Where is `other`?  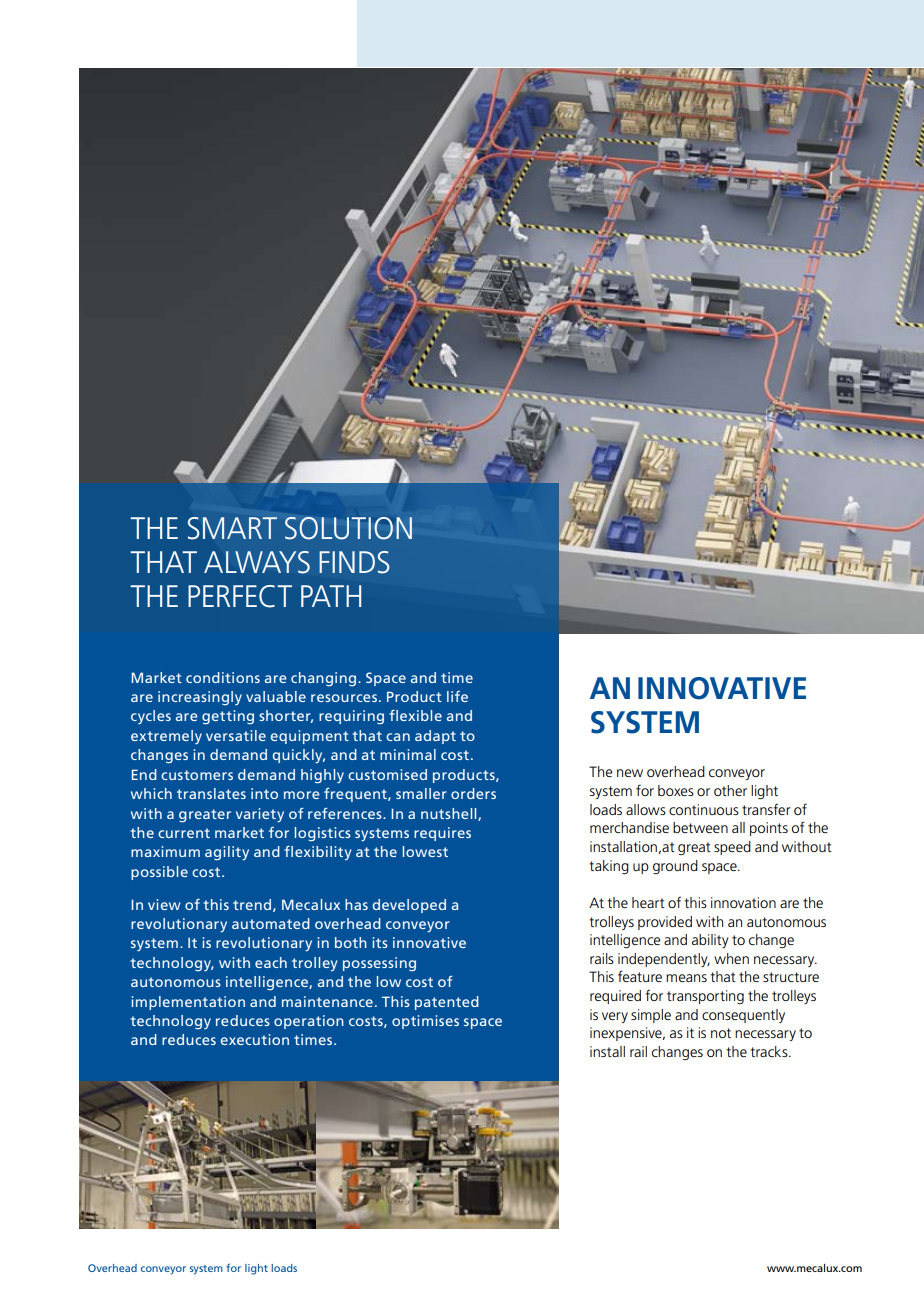
other is located at coordinates (730, 790).
